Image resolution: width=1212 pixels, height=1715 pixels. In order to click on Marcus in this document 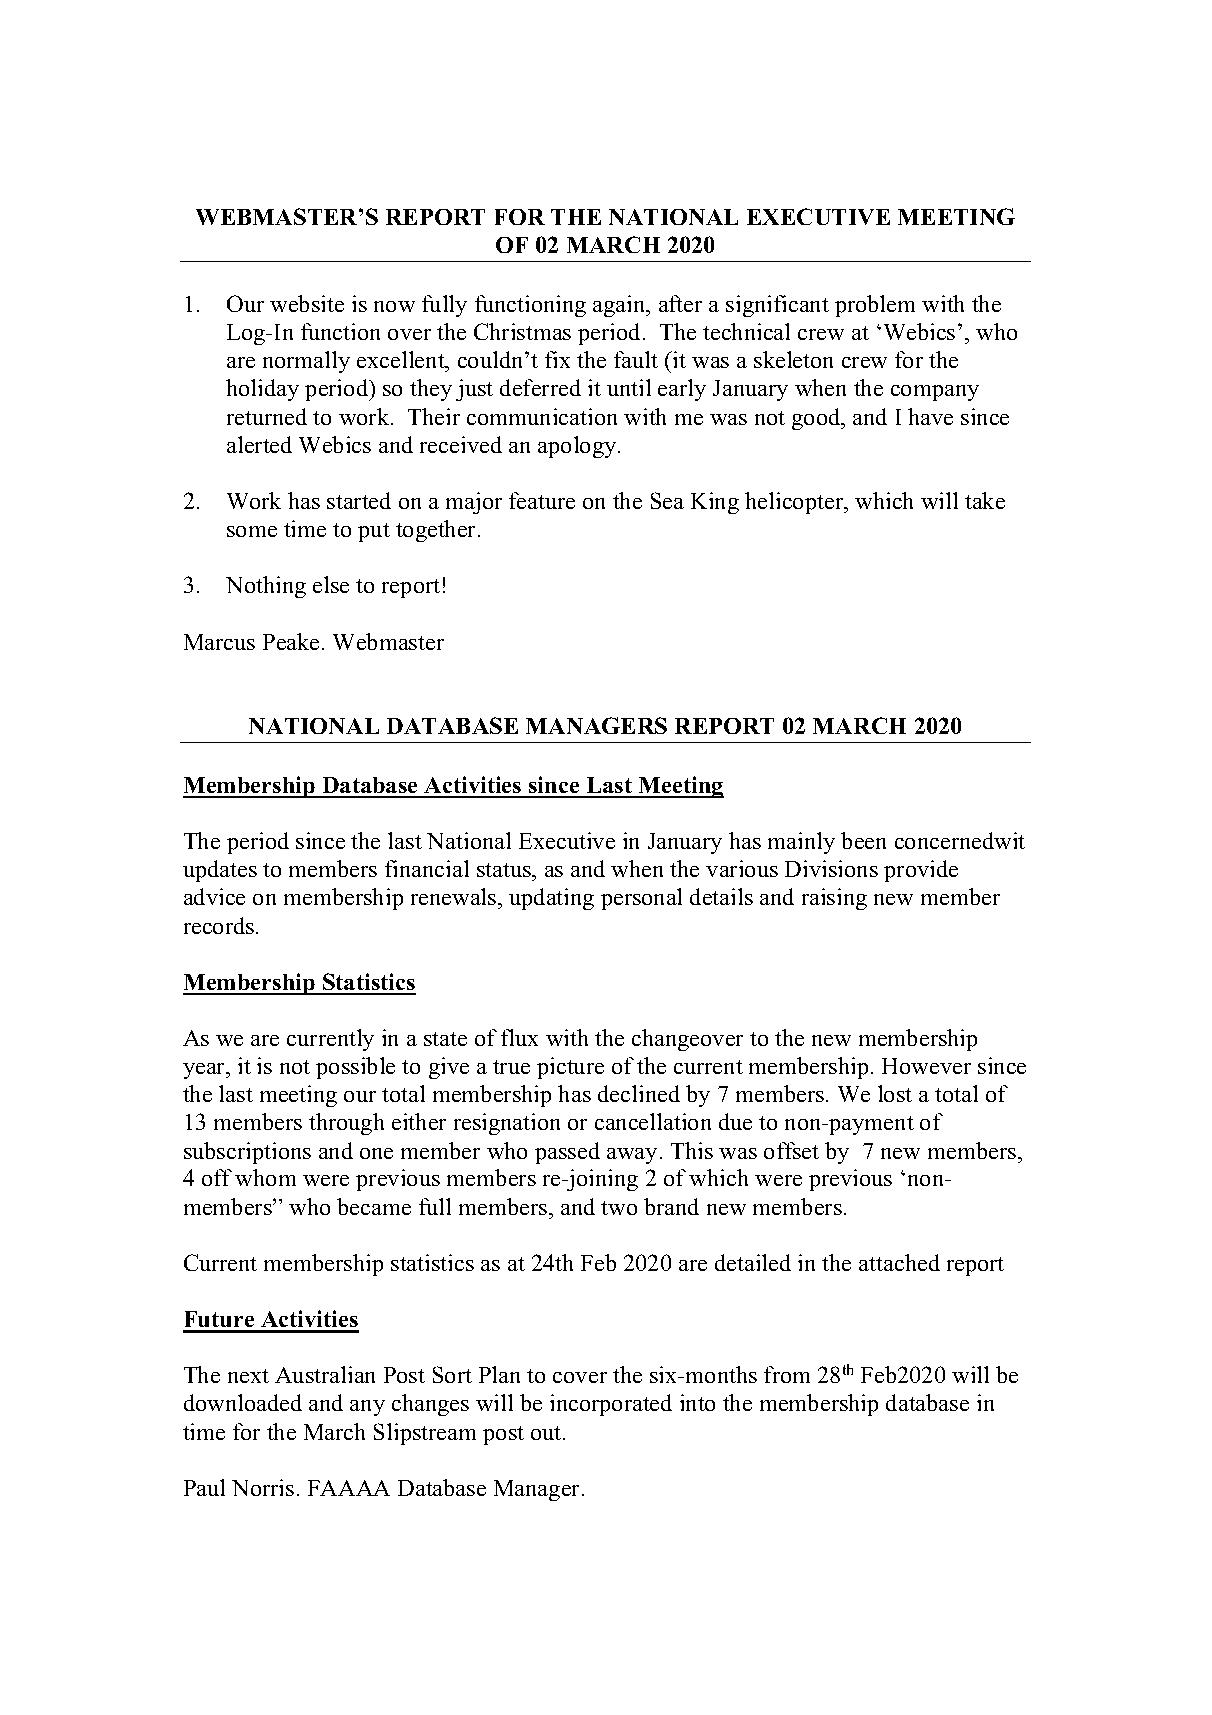, I will do `click(219, 642)`.
